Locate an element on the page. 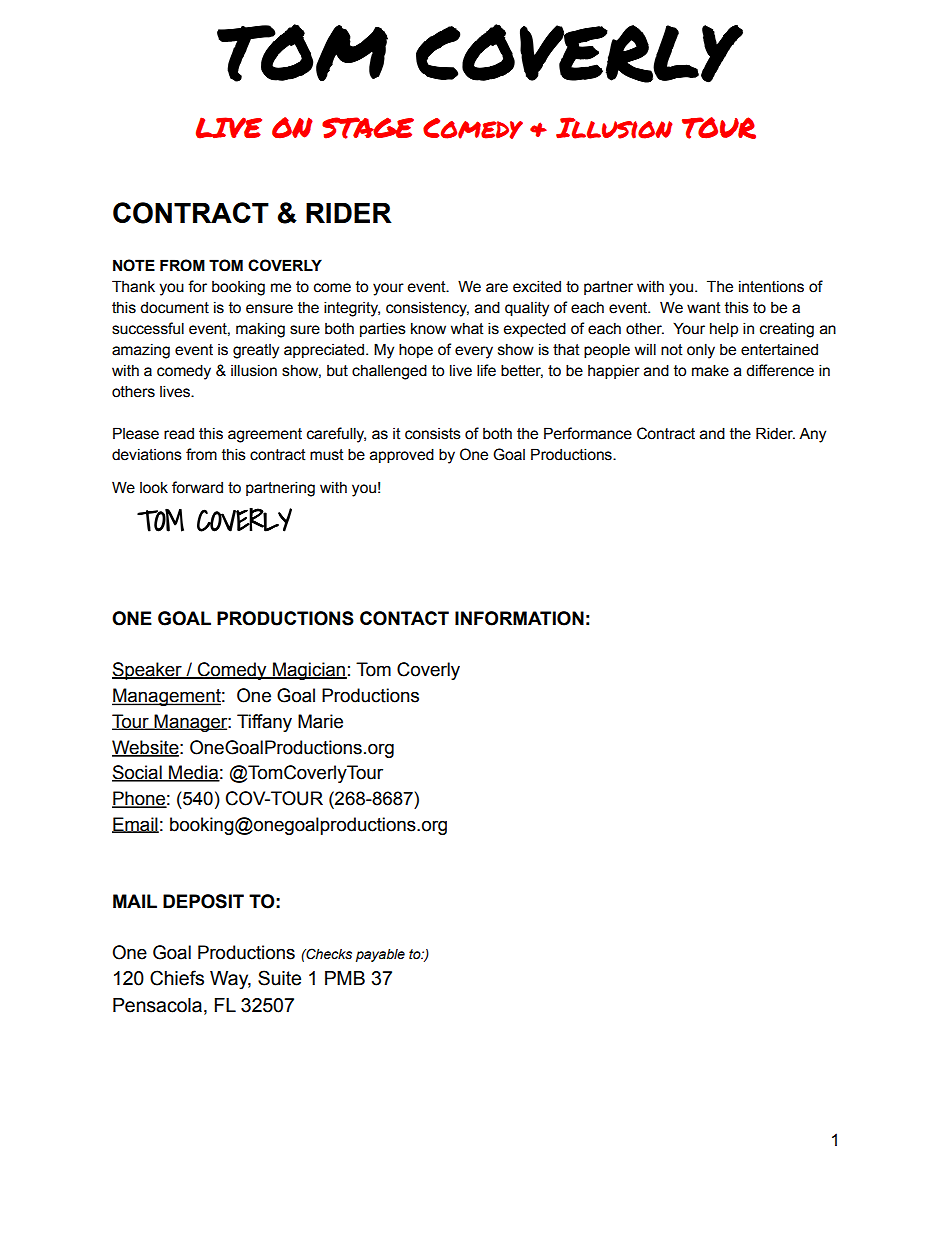 This image has width=952, height=1233. CONTACT is located at coordinates (404, 618).
